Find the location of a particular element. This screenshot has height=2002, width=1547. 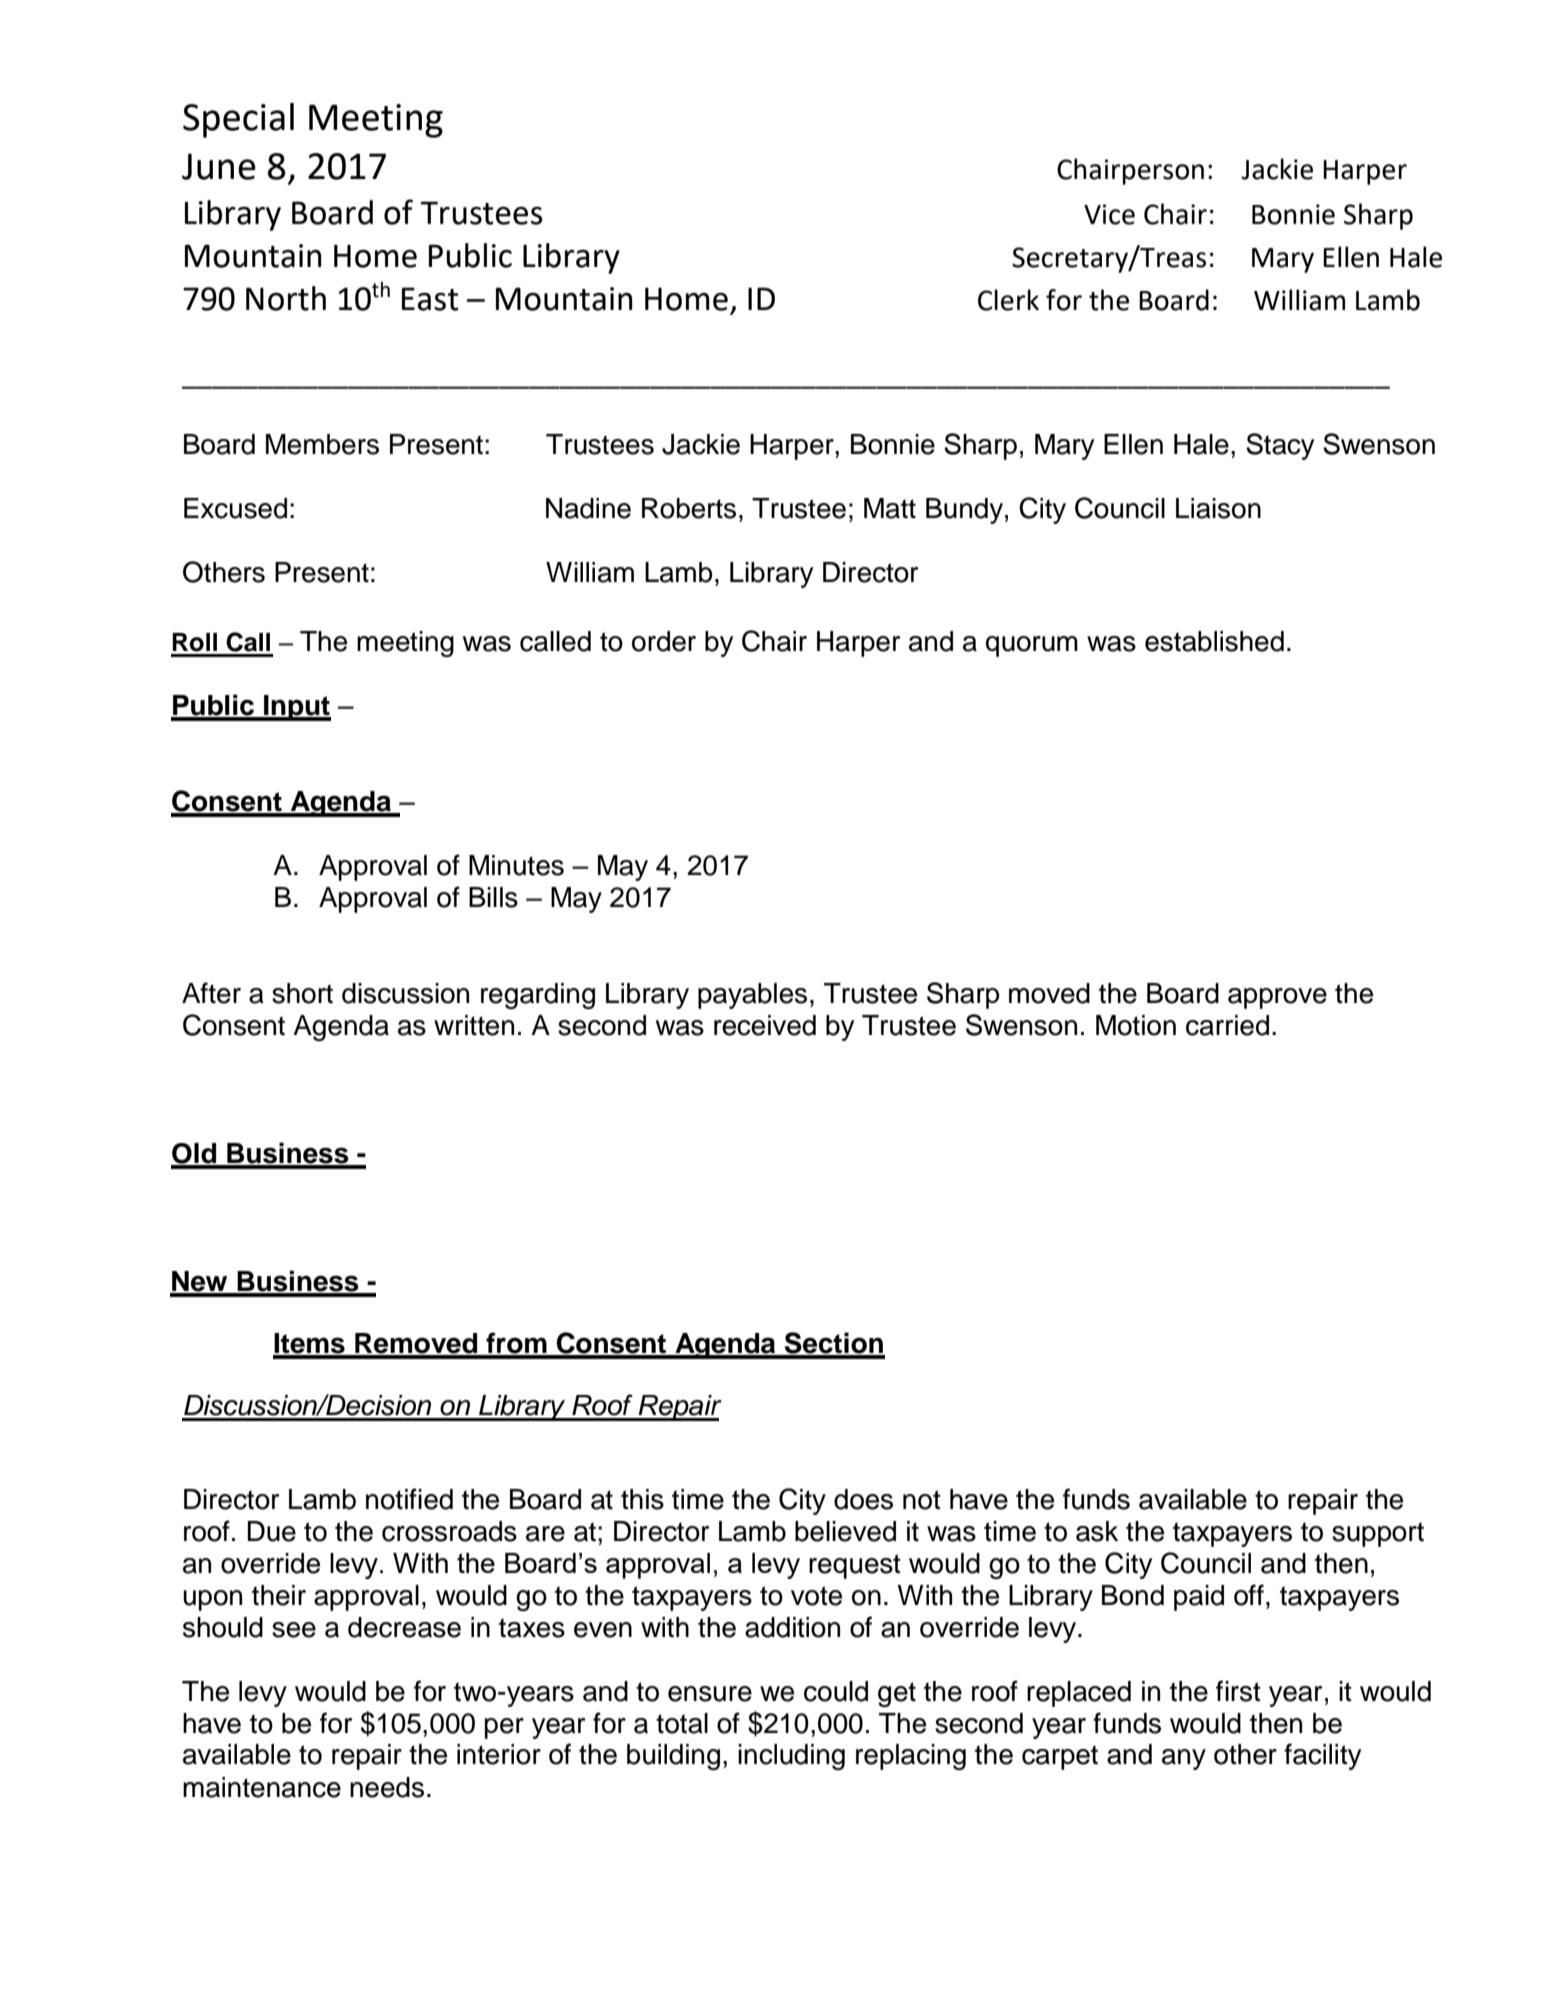

established is located at coordinates (1214, 641).
